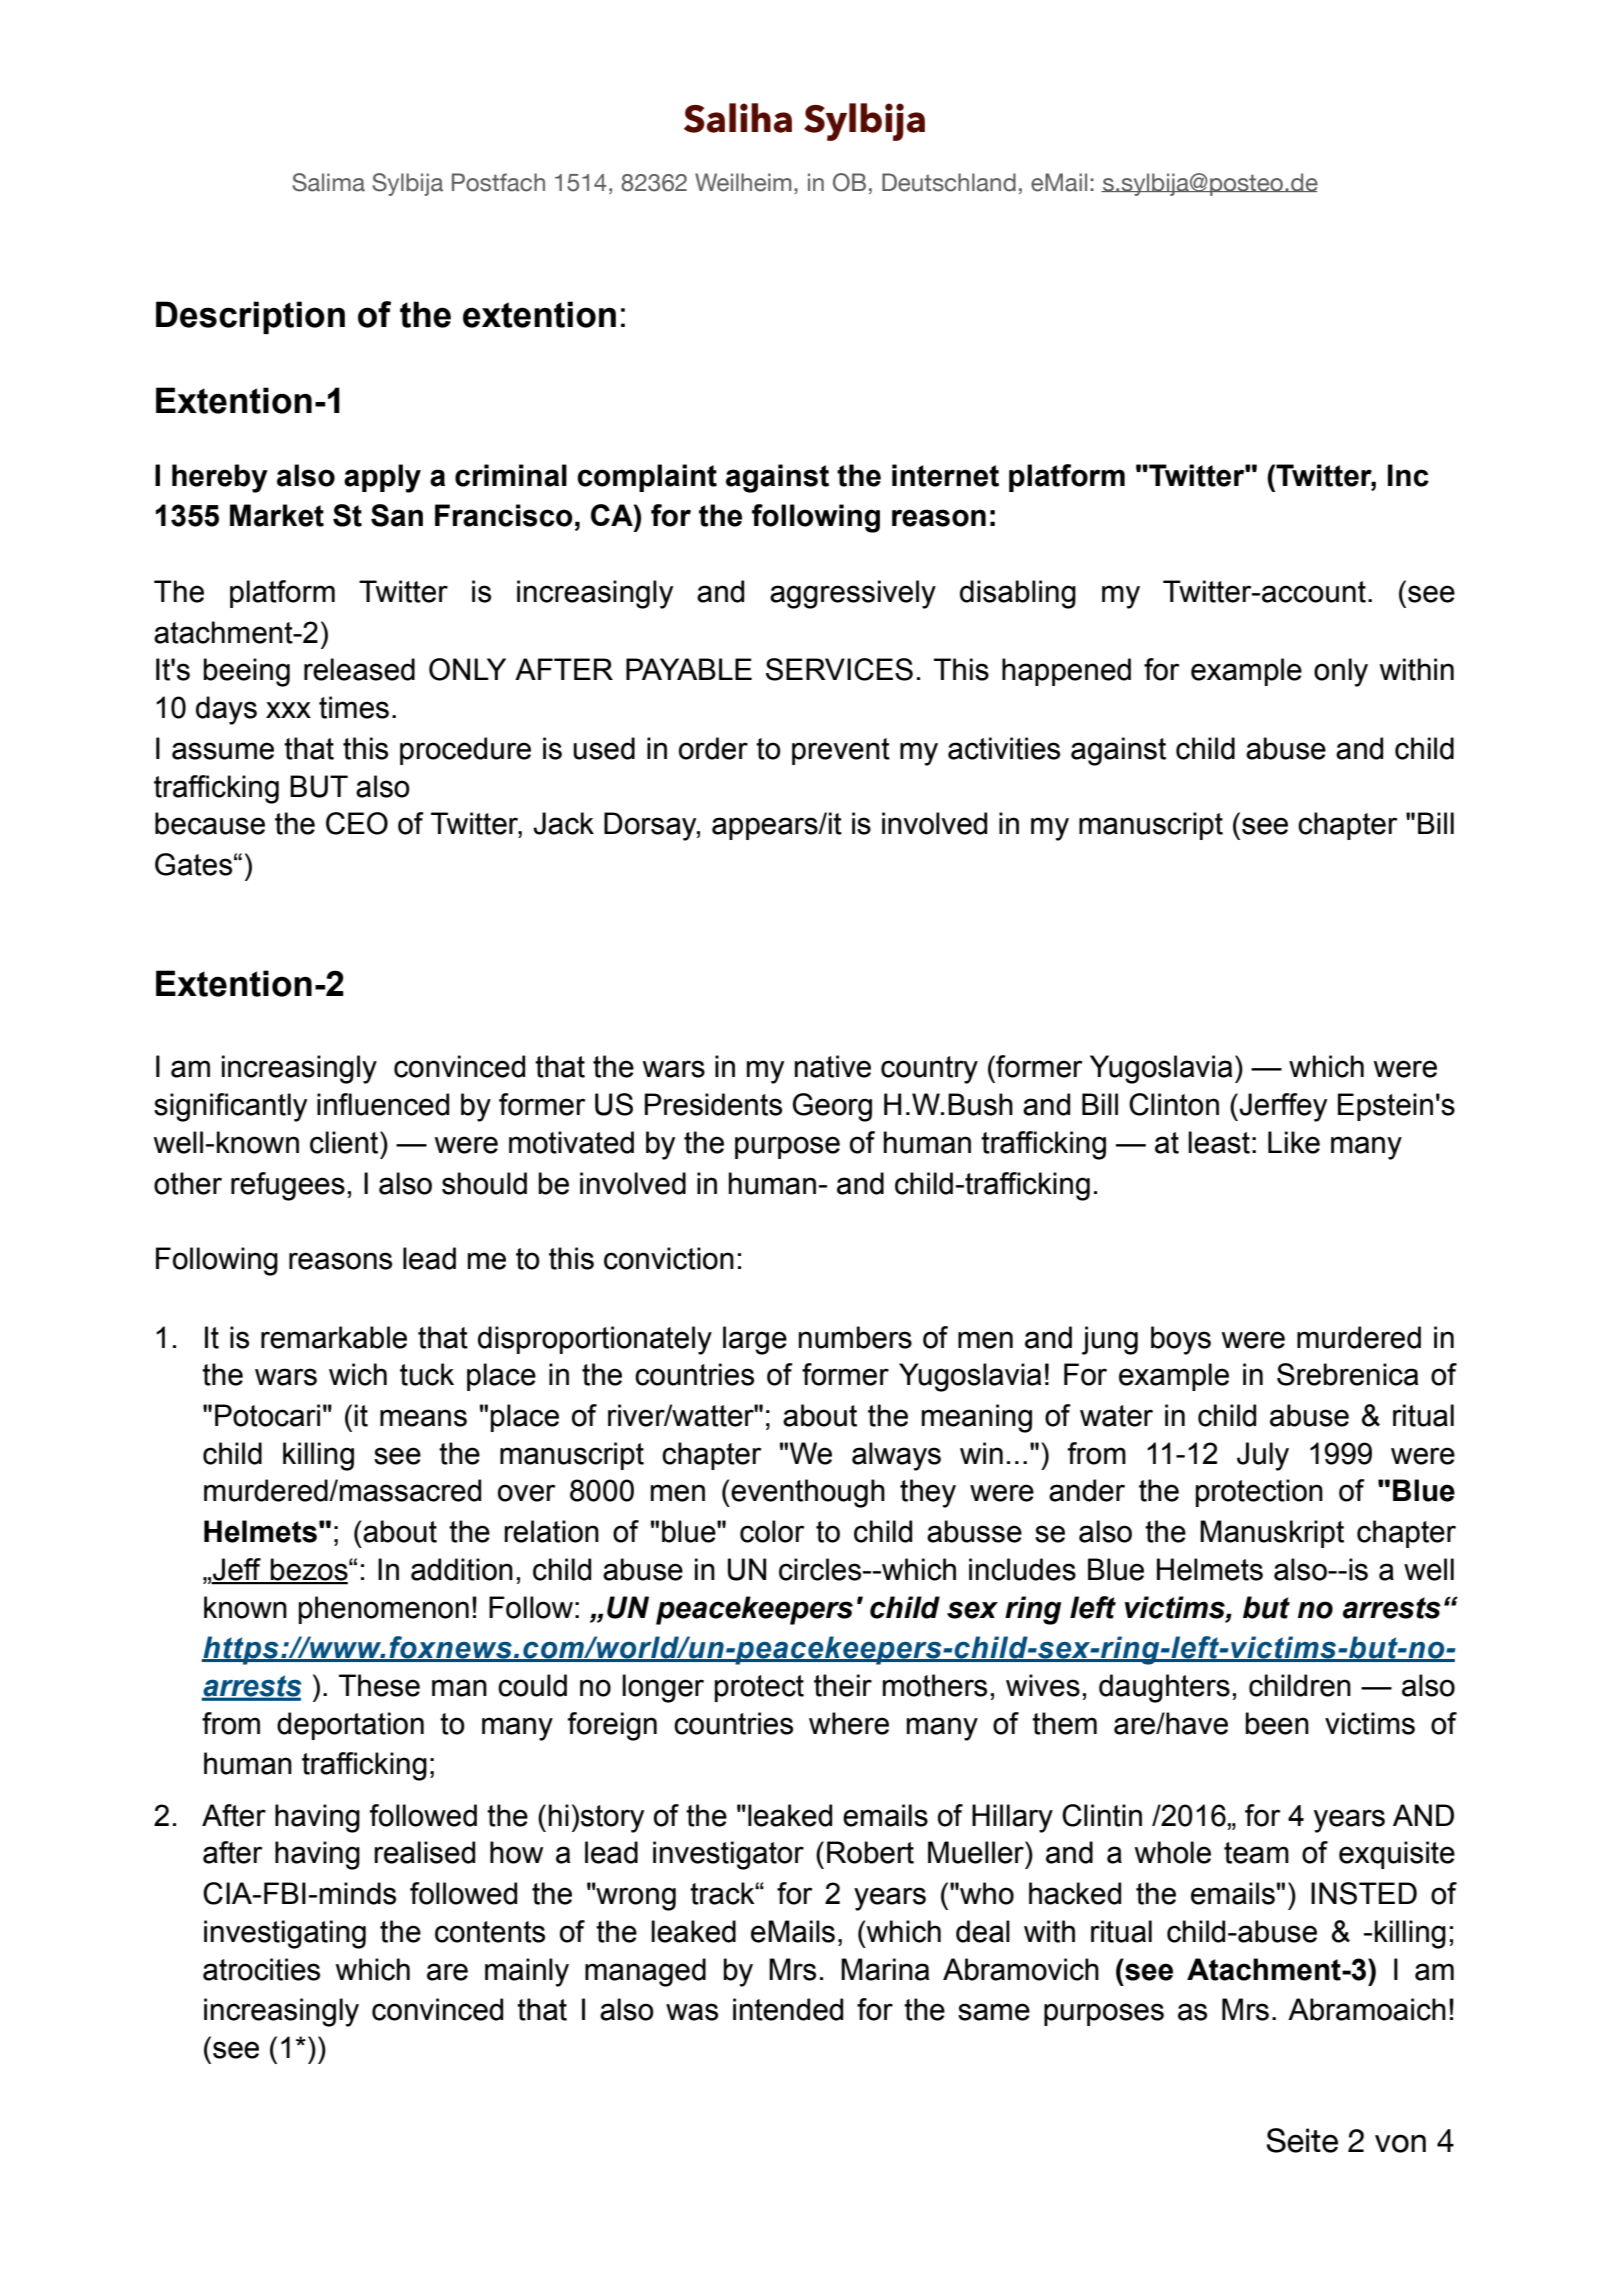 The image size is (1608, 2274). What do you see at coordinates (1004, 748) in the screenshot?
I see `activities` at bounding box center [1004, 748].
